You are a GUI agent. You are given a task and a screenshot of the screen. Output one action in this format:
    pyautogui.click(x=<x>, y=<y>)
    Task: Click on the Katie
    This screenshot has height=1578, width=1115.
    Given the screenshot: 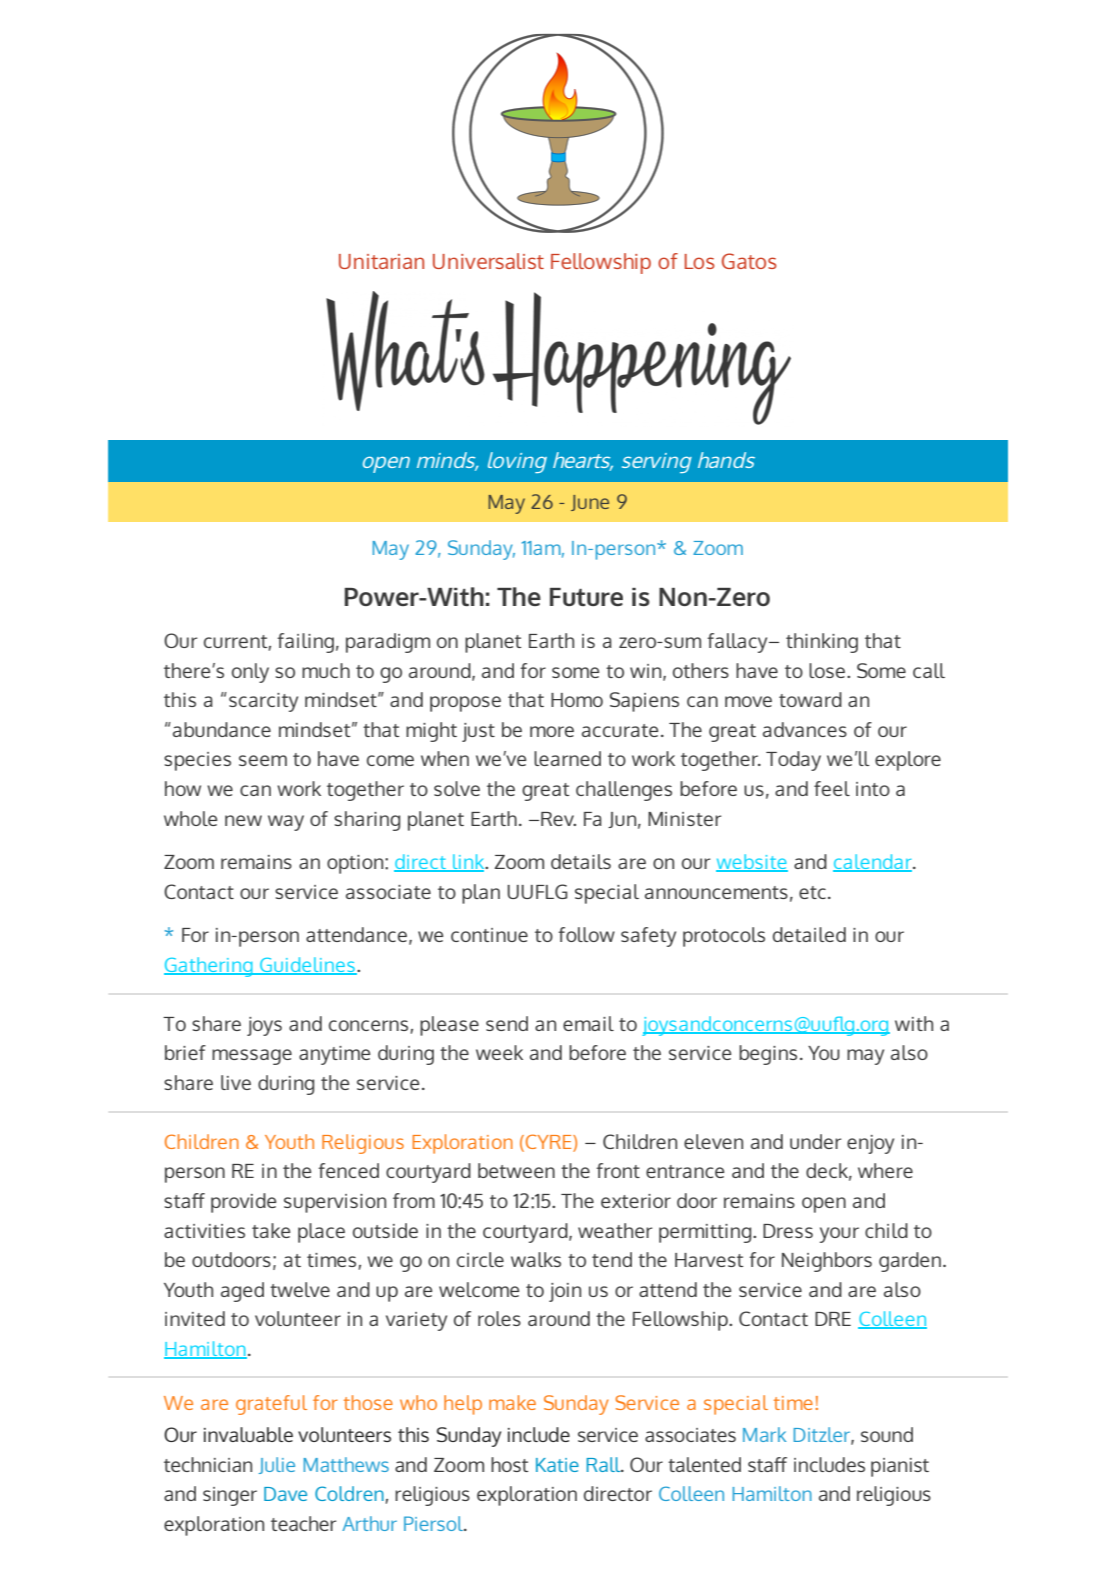 What is the action you would take?
    pyautogui.click(x=557, y=1465)
